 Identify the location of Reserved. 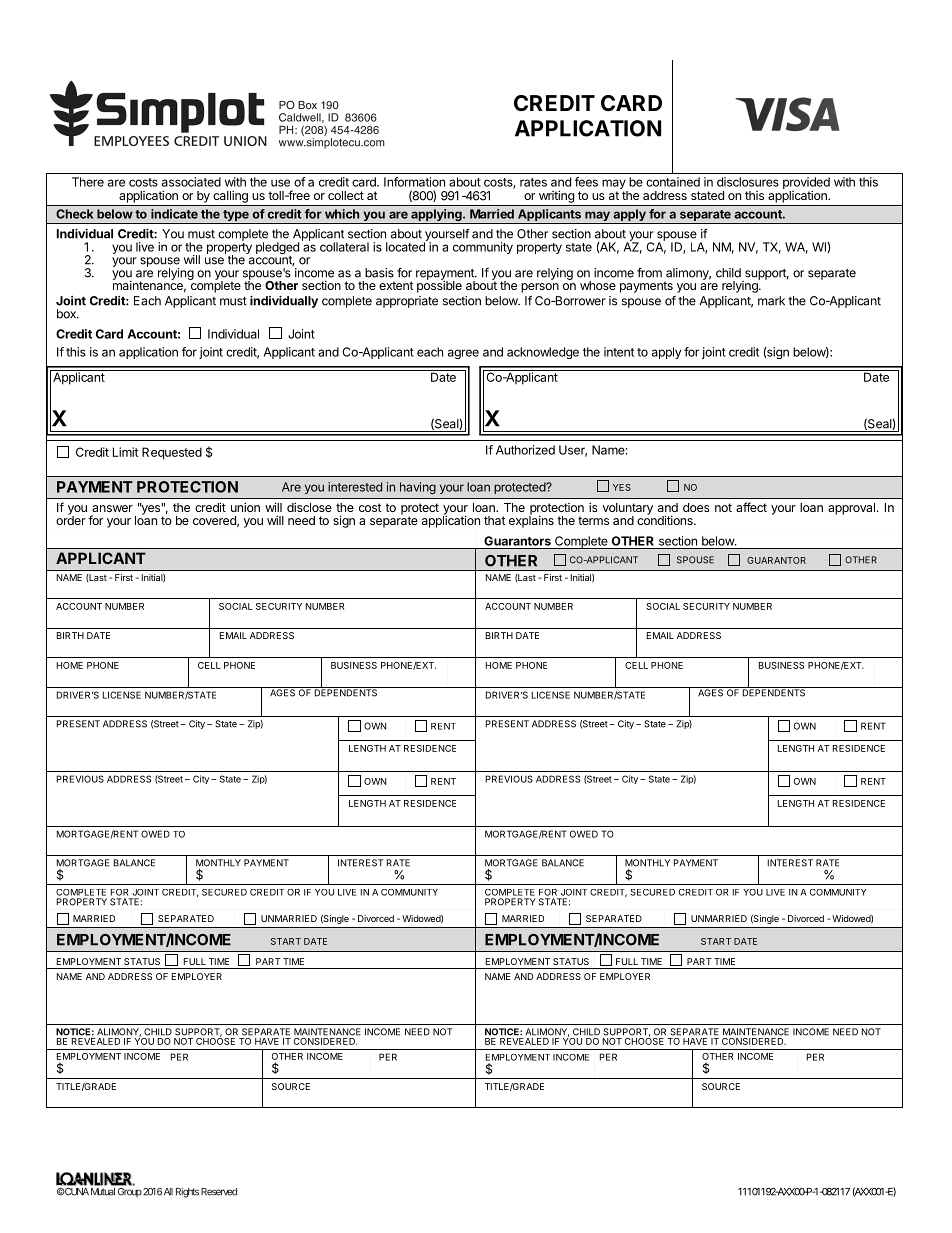
(219, 1192).
